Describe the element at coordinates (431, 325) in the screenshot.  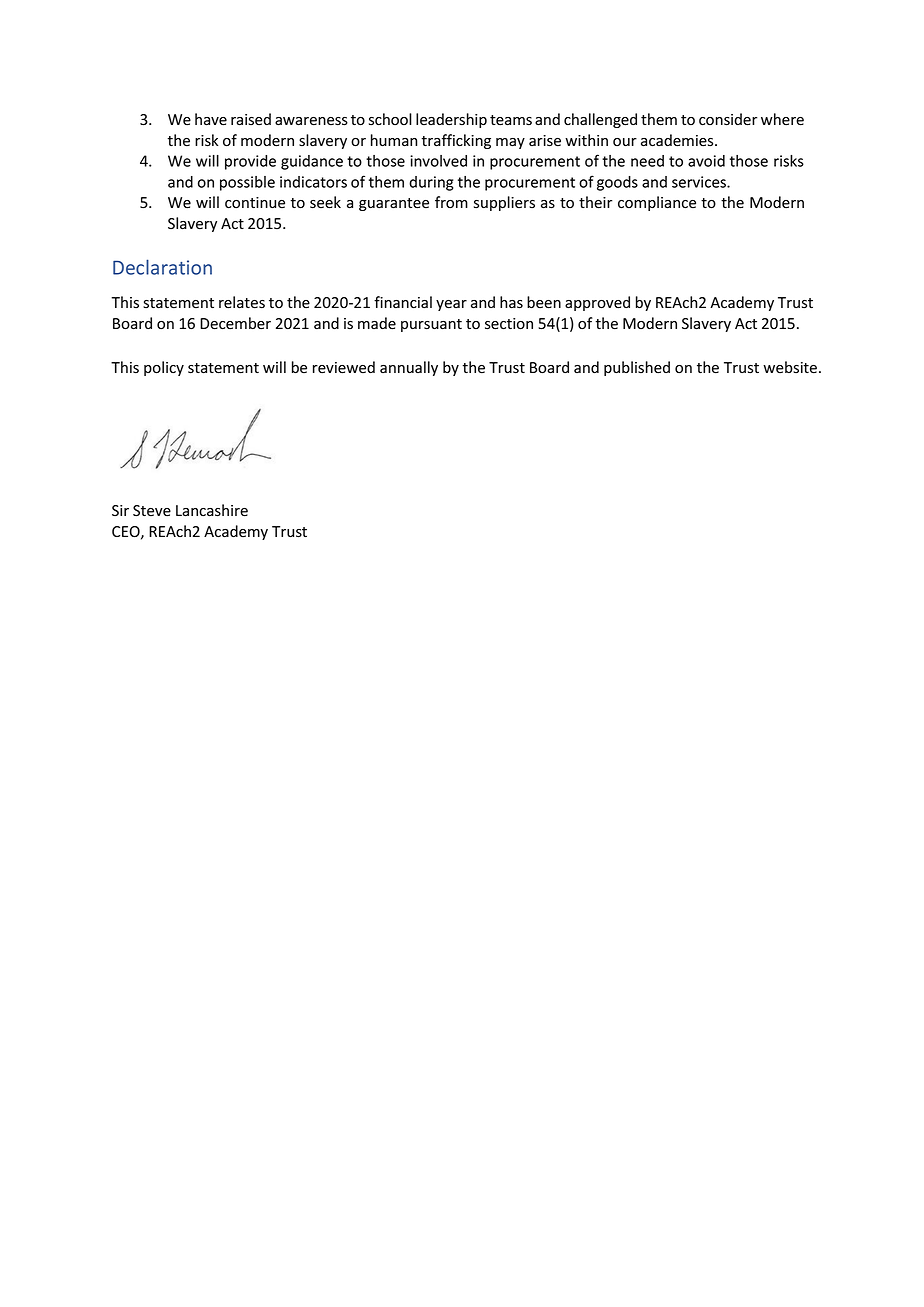
I see `pursuant` at that location.
